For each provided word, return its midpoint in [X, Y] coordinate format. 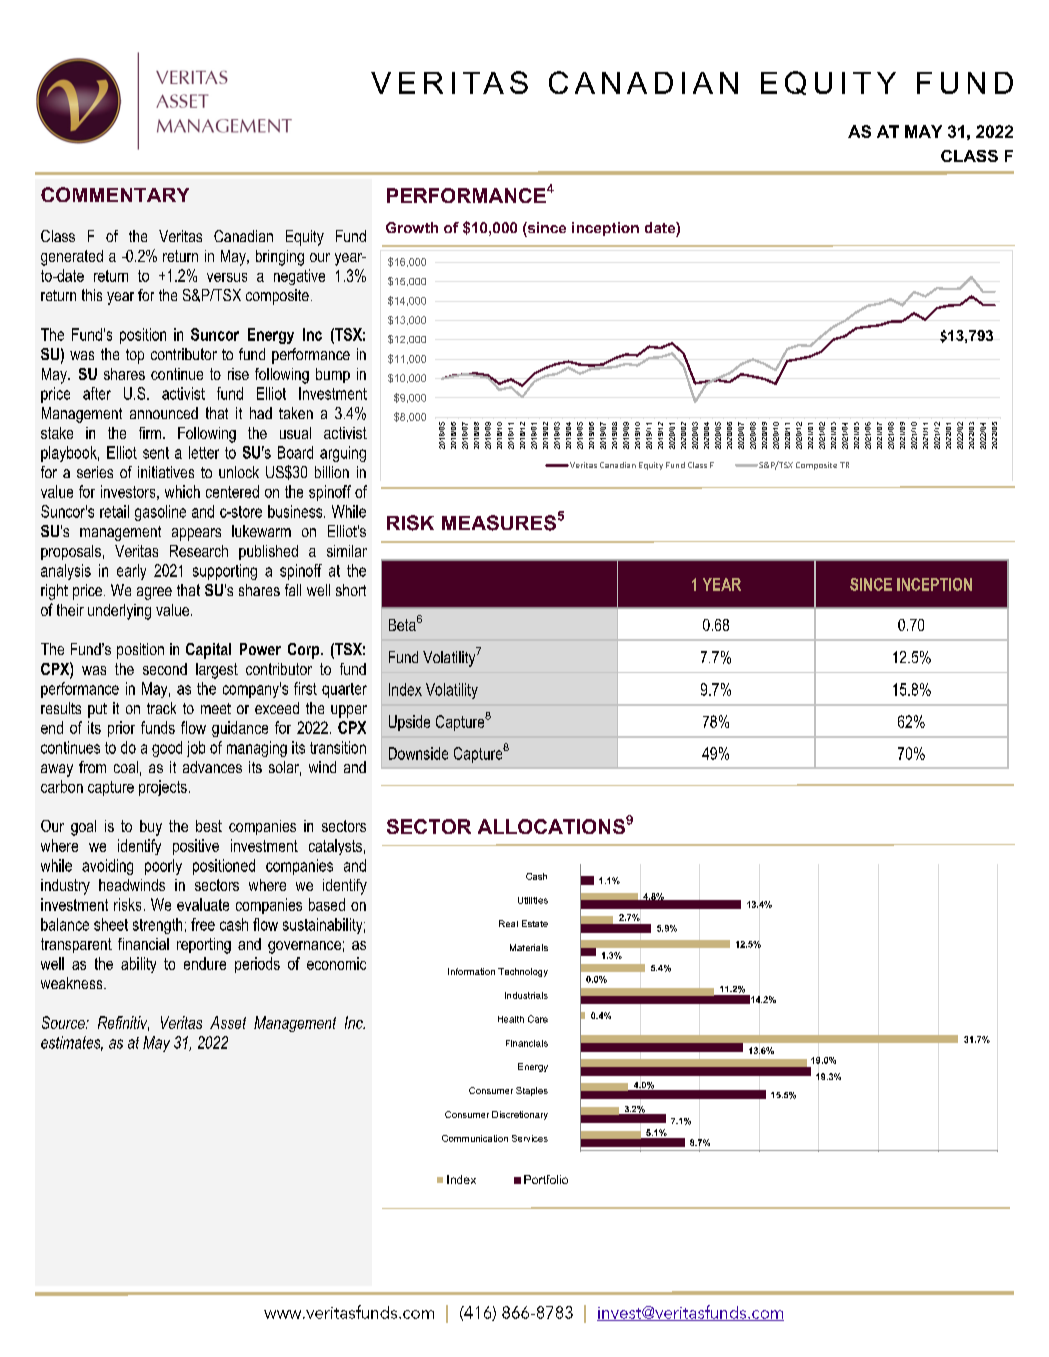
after [97, 393]
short [351, 590]
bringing [280, 258]
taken [296, 413]
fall [293, 590]
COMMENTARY [115, 194]
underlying [119, 612]
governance [304, 947]
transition [338, 747]
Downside [418, 753]
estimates [72, 1043]
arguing [343, 454]
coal [126, 767]
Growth [412, 227]
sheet [111, 924]
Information [471, 971]
